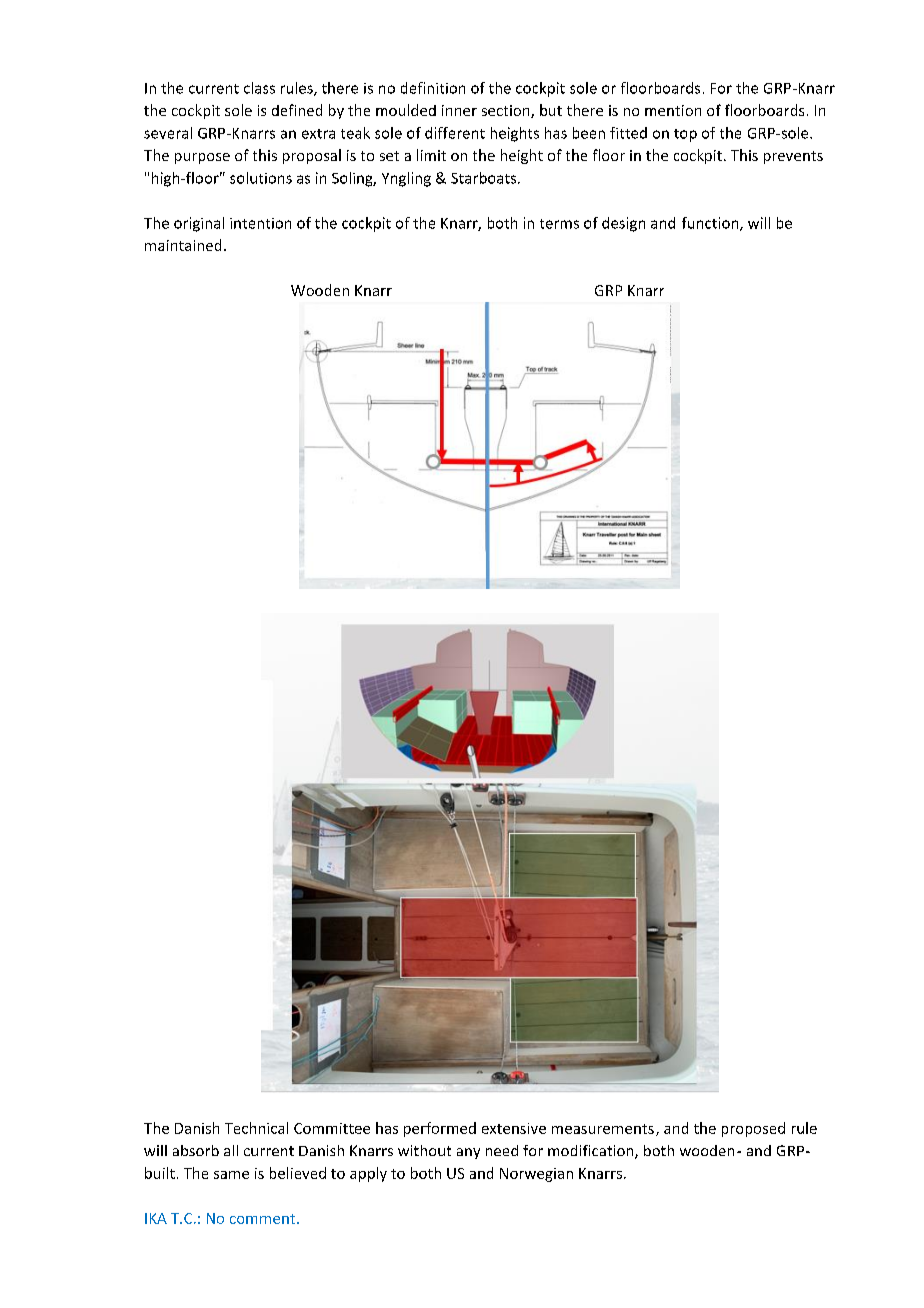  I want to click on extensive, so click(514, 1128).
